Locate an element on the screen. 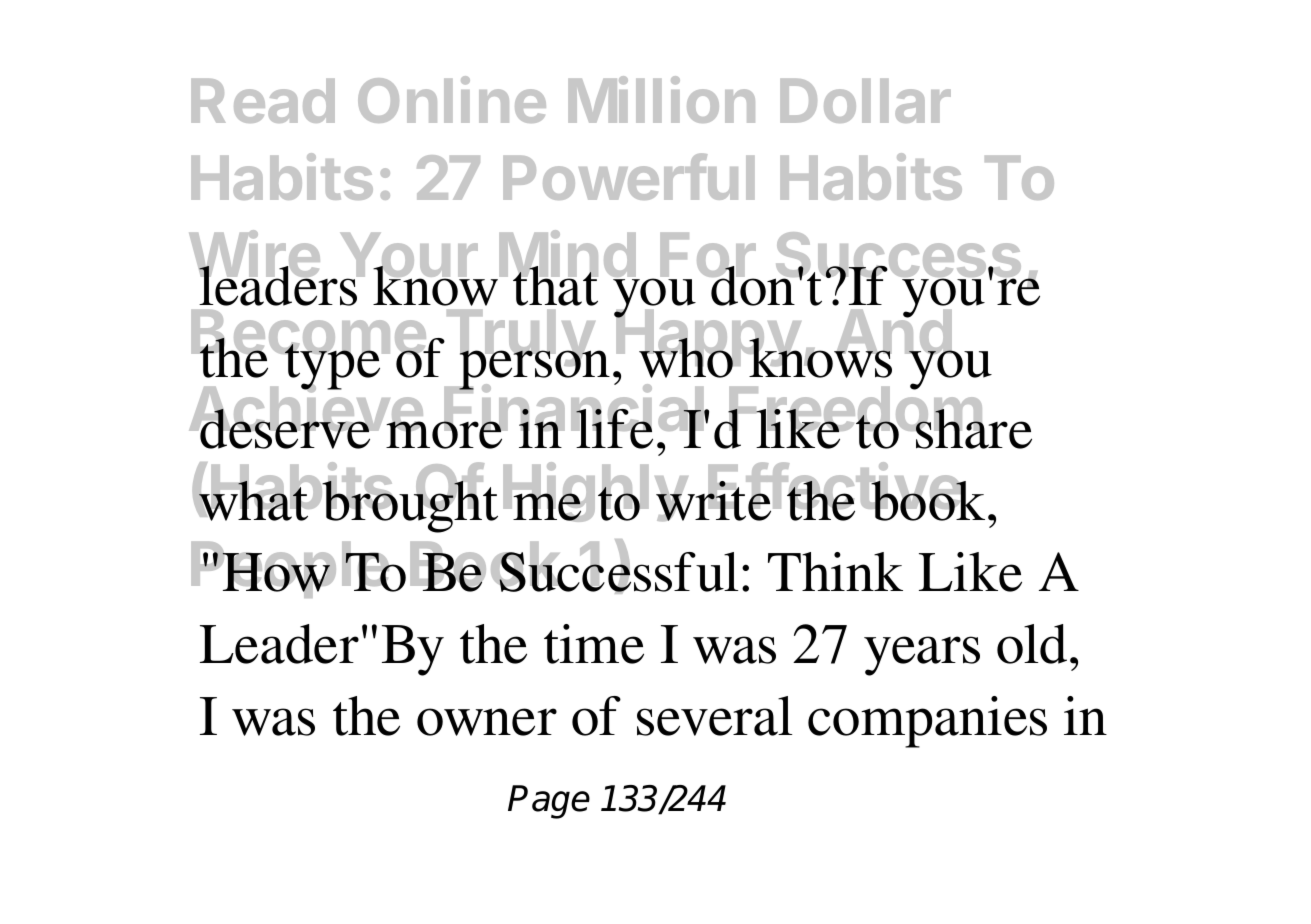 Image resolution: width=1311 pixels, height=924 pixels. owner is located at coordinates (487, 722).
